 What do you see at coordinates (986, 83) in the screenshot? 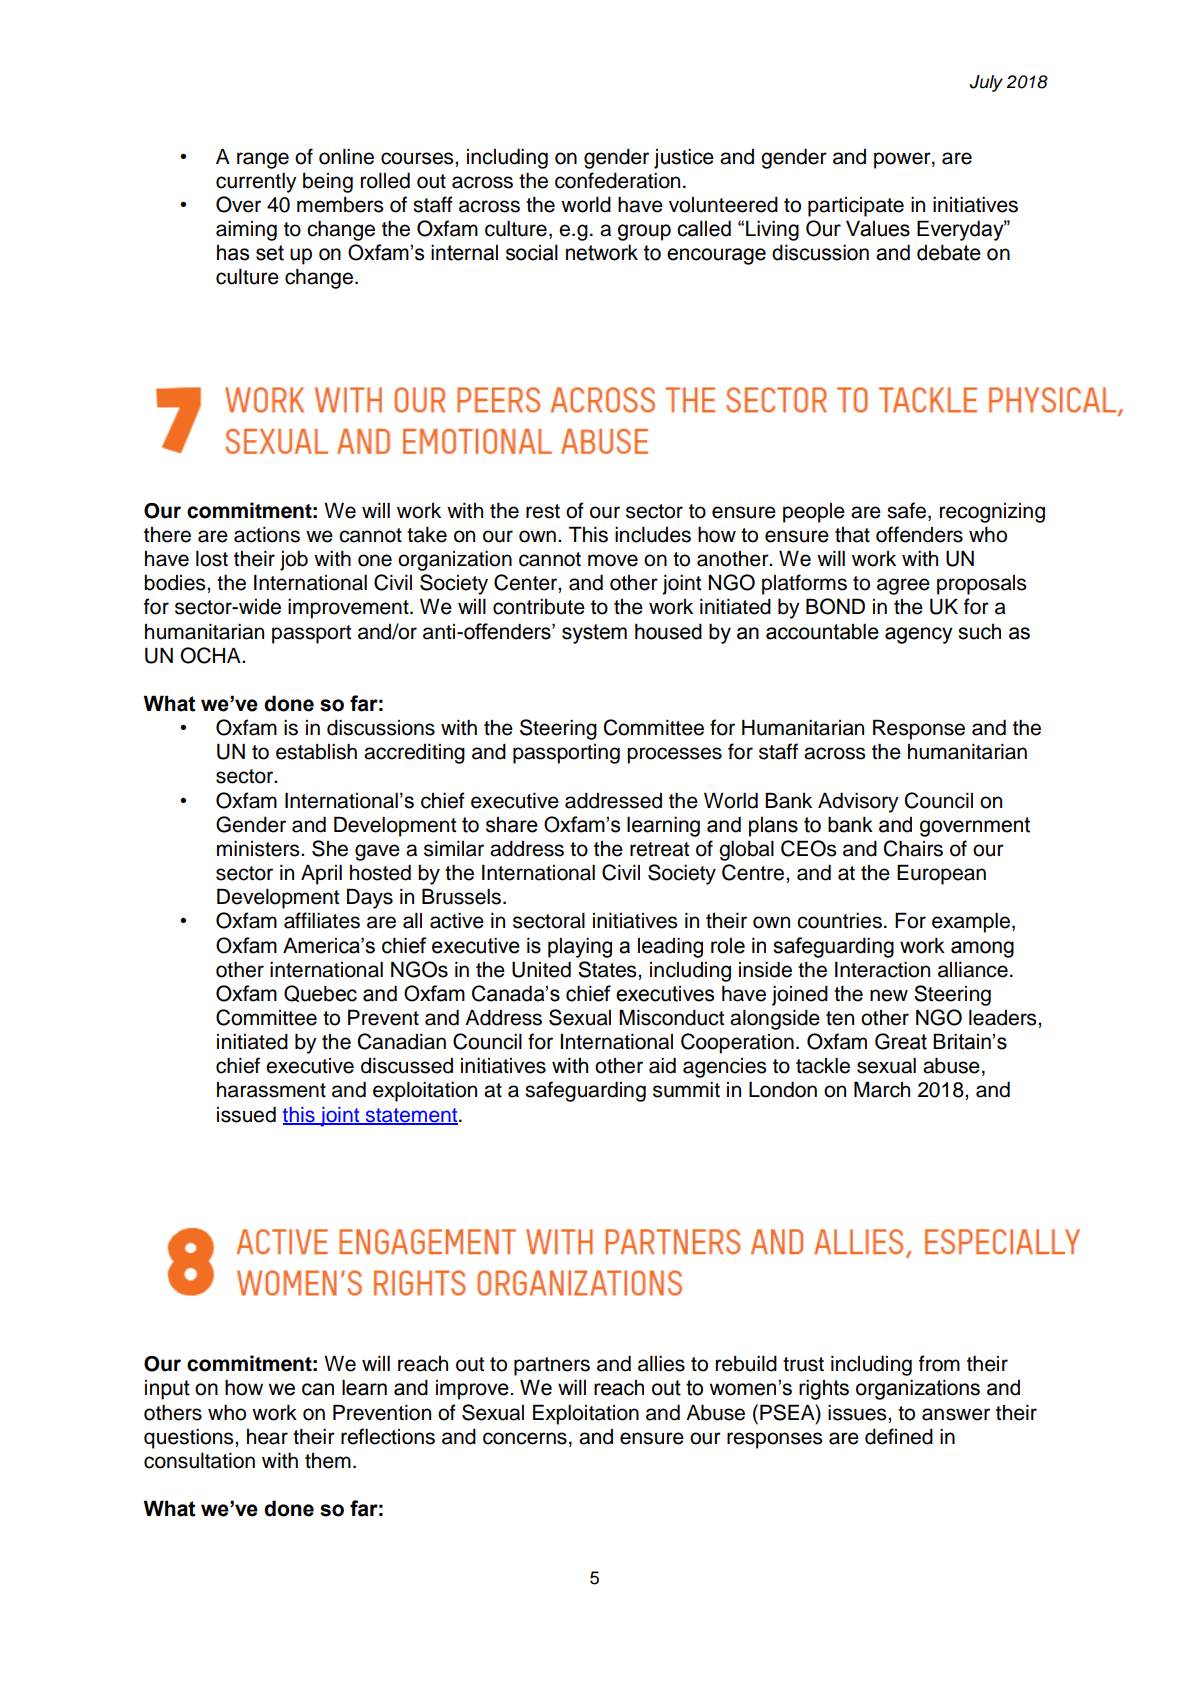
I see `July` at bounding box center [986, 83].
